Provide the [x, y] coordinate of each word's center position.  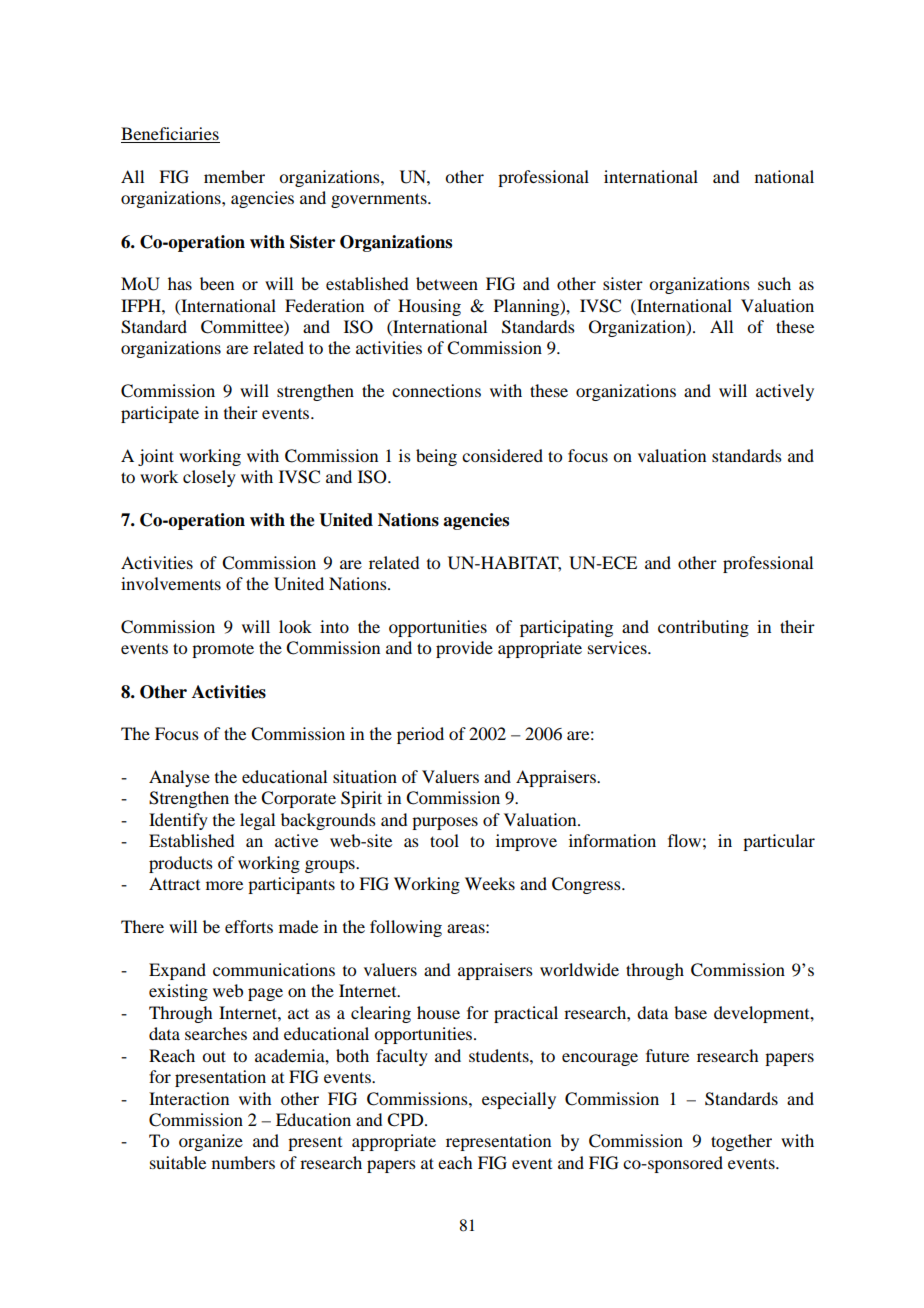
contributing [703, 628]
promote [223, 650]
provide [464, 649]
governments [380, 200]
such [774, 283]
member [234, 176]
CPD [406, 1120]
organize [211, 1142]
